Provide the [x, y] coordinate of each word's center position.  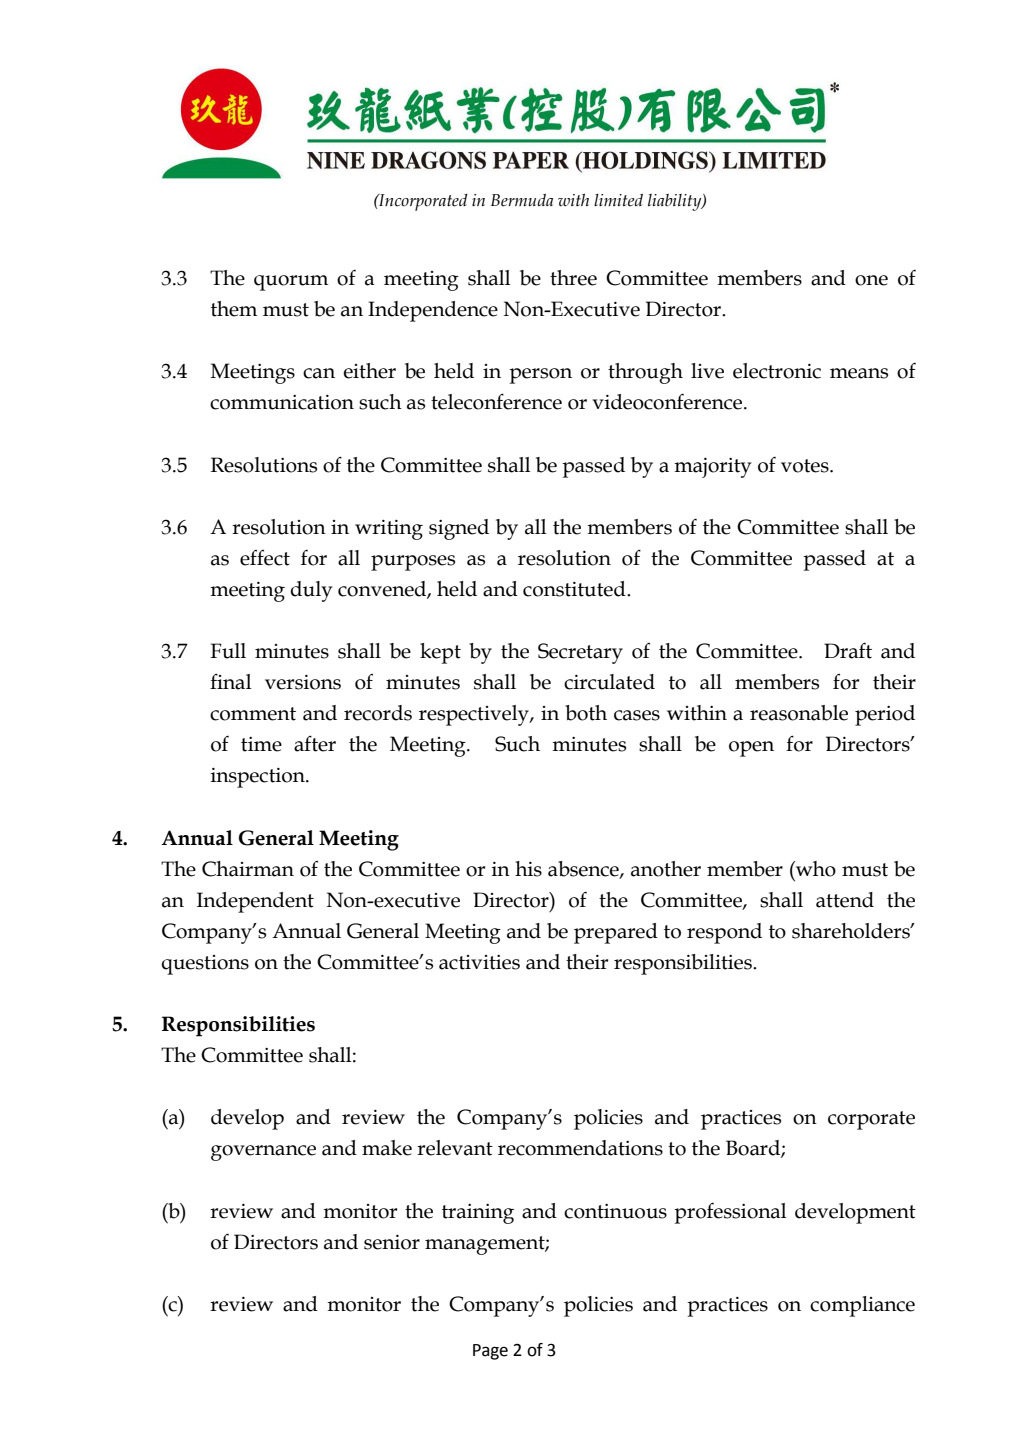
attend [845, 900]
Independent [255, 902]
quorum [291, 283]
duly [311, 591]
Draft [848, 651]
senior [392, 1242]
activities [479, 962]
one [871, 280]
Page [490, 1352]
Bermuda [522, 200]
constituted [575, 589]
